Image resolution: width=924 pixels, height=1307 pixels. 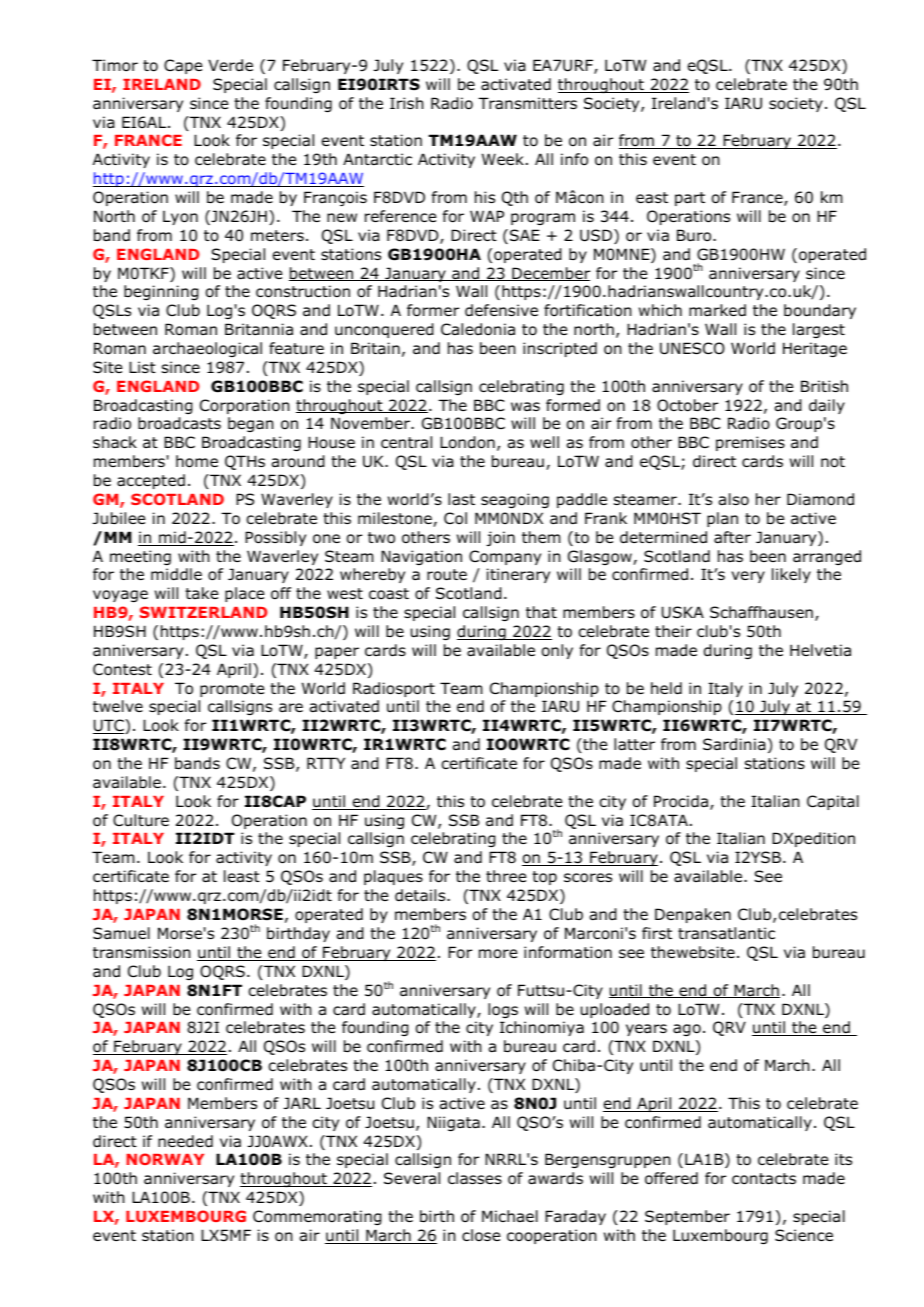 I want to click on more, so click(x=498, y=954).
